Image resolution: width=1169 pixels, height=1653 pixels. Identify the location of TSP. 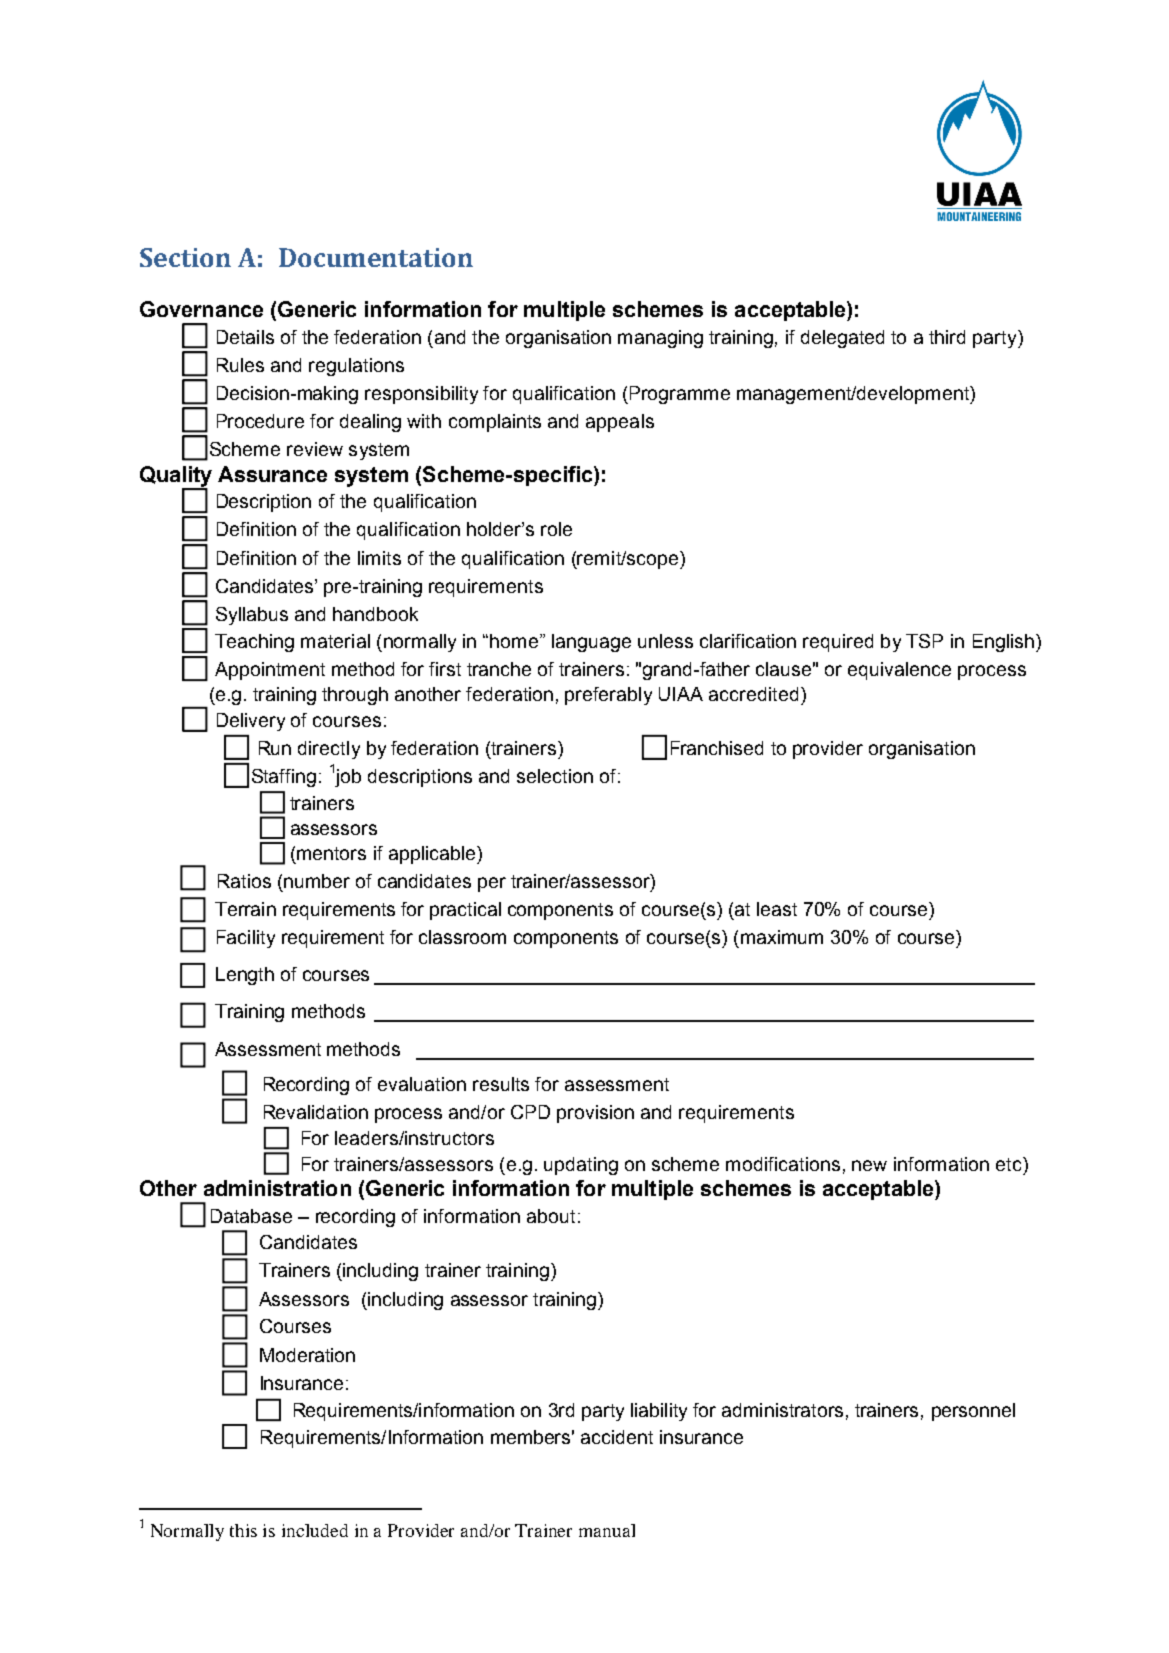
(924, 641).
